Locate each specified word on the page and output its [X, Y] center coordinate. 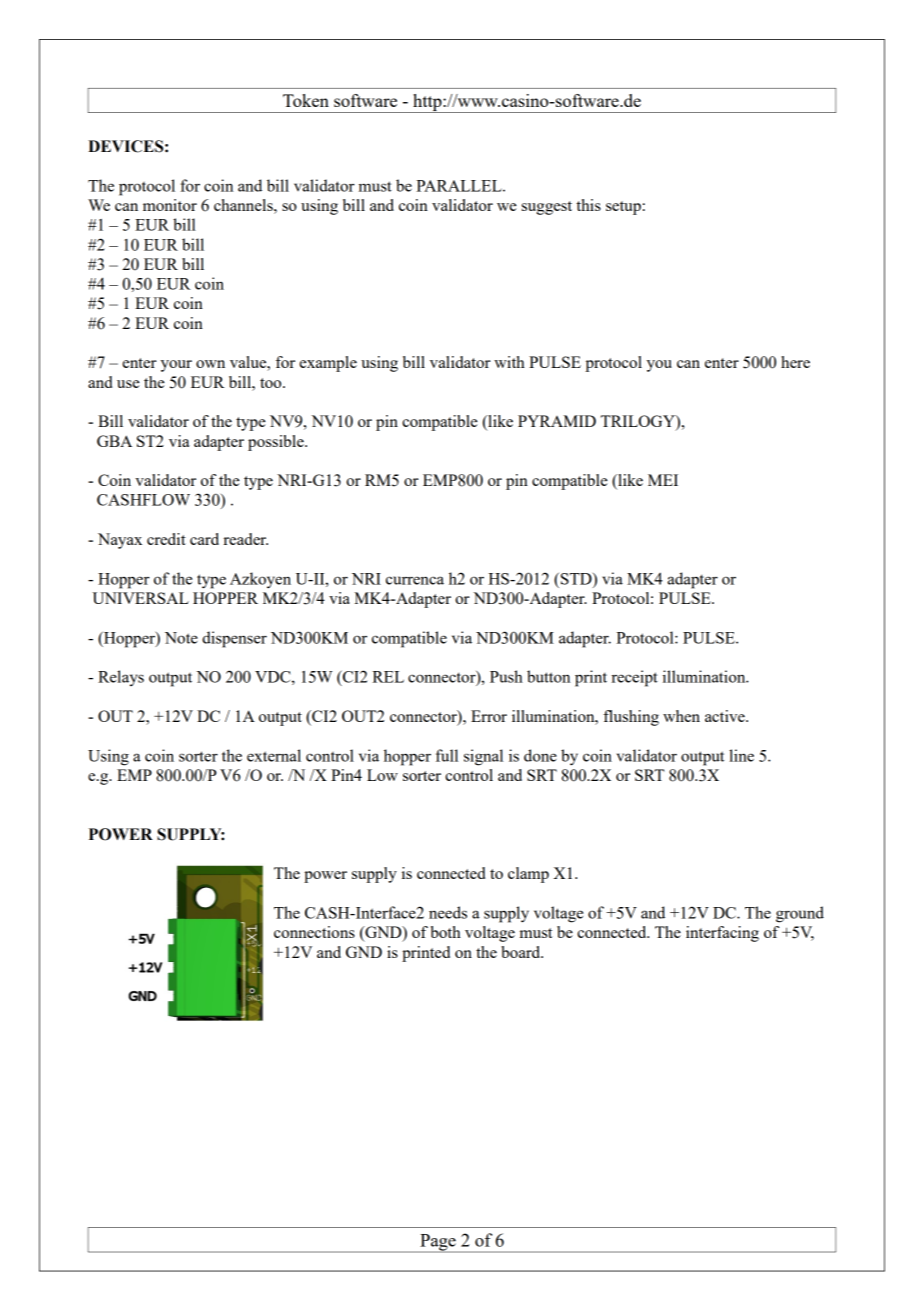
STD [576, 578]
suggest [547, 208]
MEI [663, 480]
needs [448, 912]
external [274, 755]
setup [623, 208]
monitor [170, 205]
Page [438, 1243]
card [204, 539]
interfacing [722, 934]
